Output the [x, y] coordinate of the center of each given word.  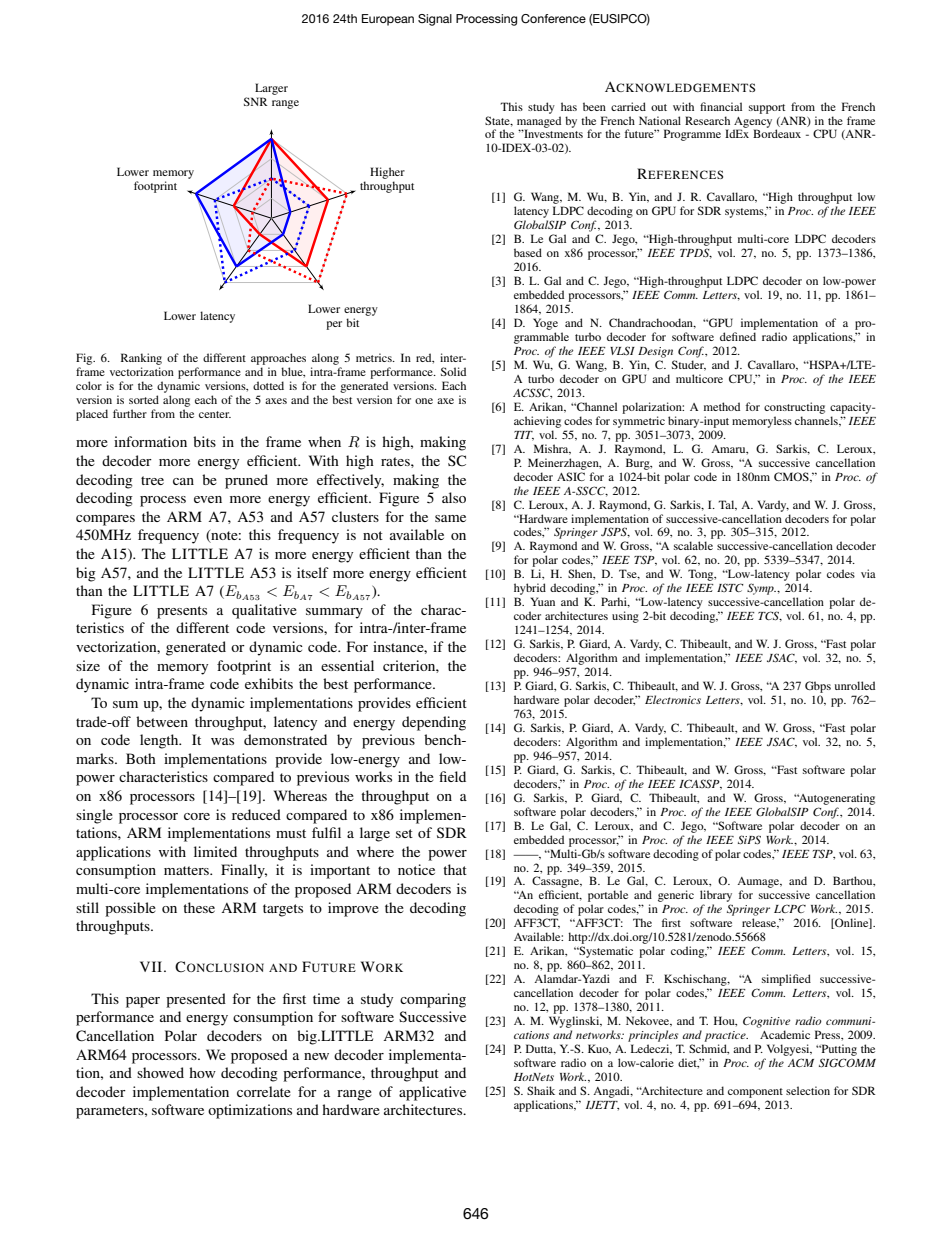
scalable [693, 545]
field [452, 776]
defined [738, 336]
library [716, 897]
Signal [435, 20]
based [528, 252]
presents [182, 612]
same [450, 518]
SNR [256, 101]
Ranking [141, 360]
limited [215, 851]
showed [160, 1072]
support [767, 109]
